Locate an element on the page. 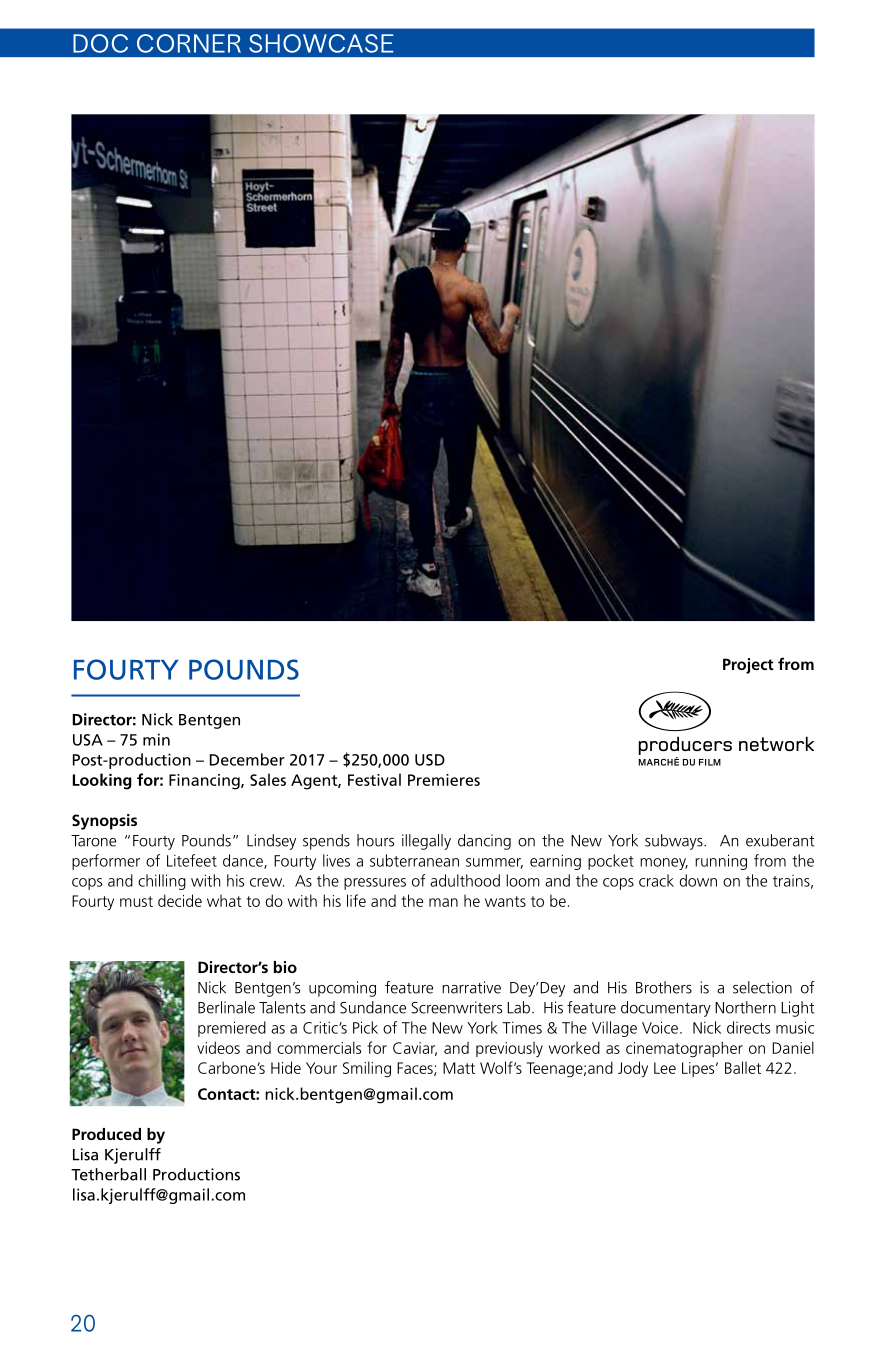 The height and width of the image is (1372, 886). exuberant is located at coordinates (780, 840).
